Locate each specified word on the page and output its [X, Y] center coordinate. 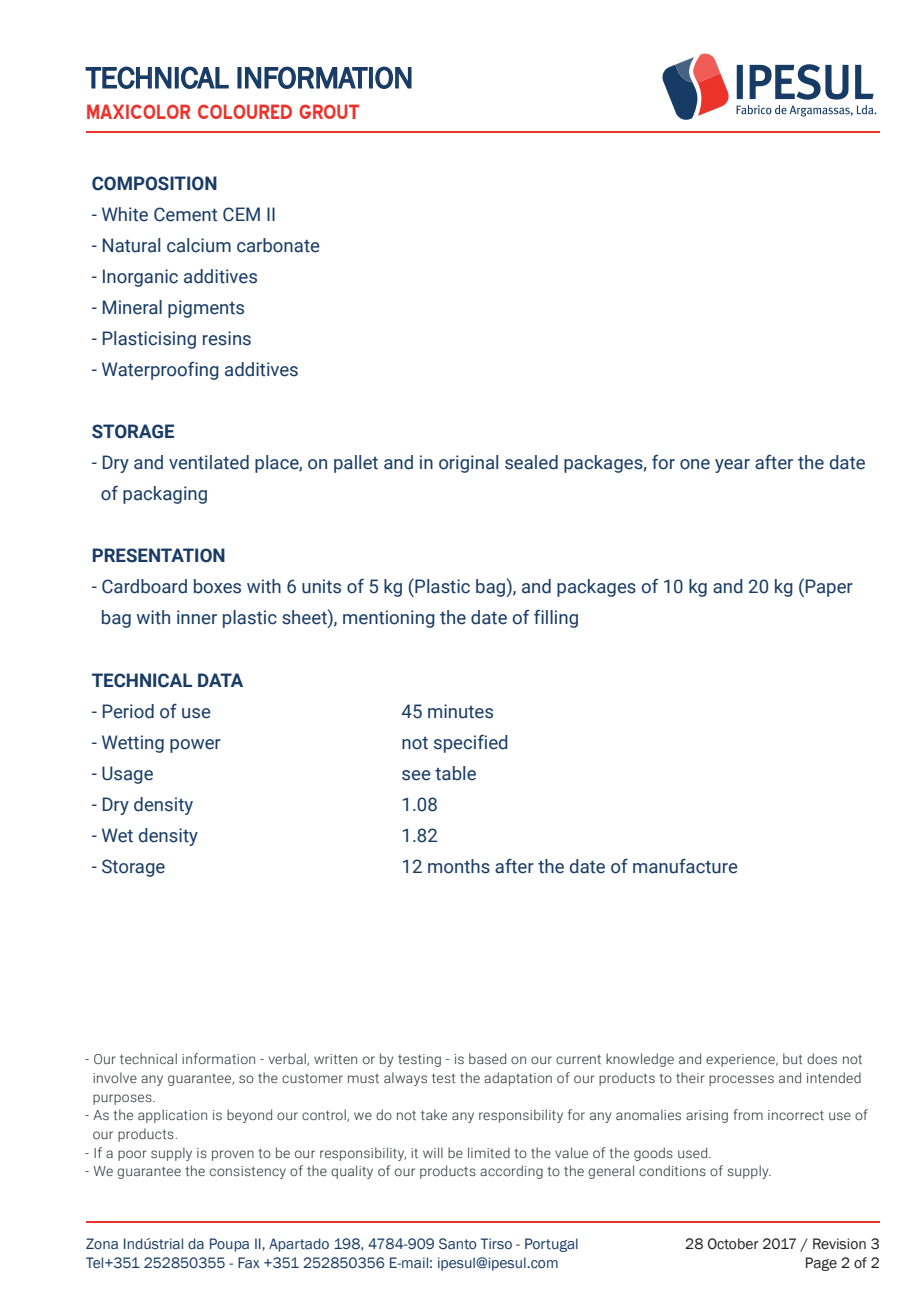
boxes [217, 586]
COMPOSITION [154, 183]
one [695, 464]
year [732, 466]
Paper [829, 588]
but [792, 1058]
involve [115, 1077]
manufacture [685, 866]
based [487, 1058]
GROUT [329, 111]
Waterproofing [160, 371]
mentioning [389, 619]
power [195, 746]
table [455, 773]
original [468, 464]
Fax [249, 1262]
